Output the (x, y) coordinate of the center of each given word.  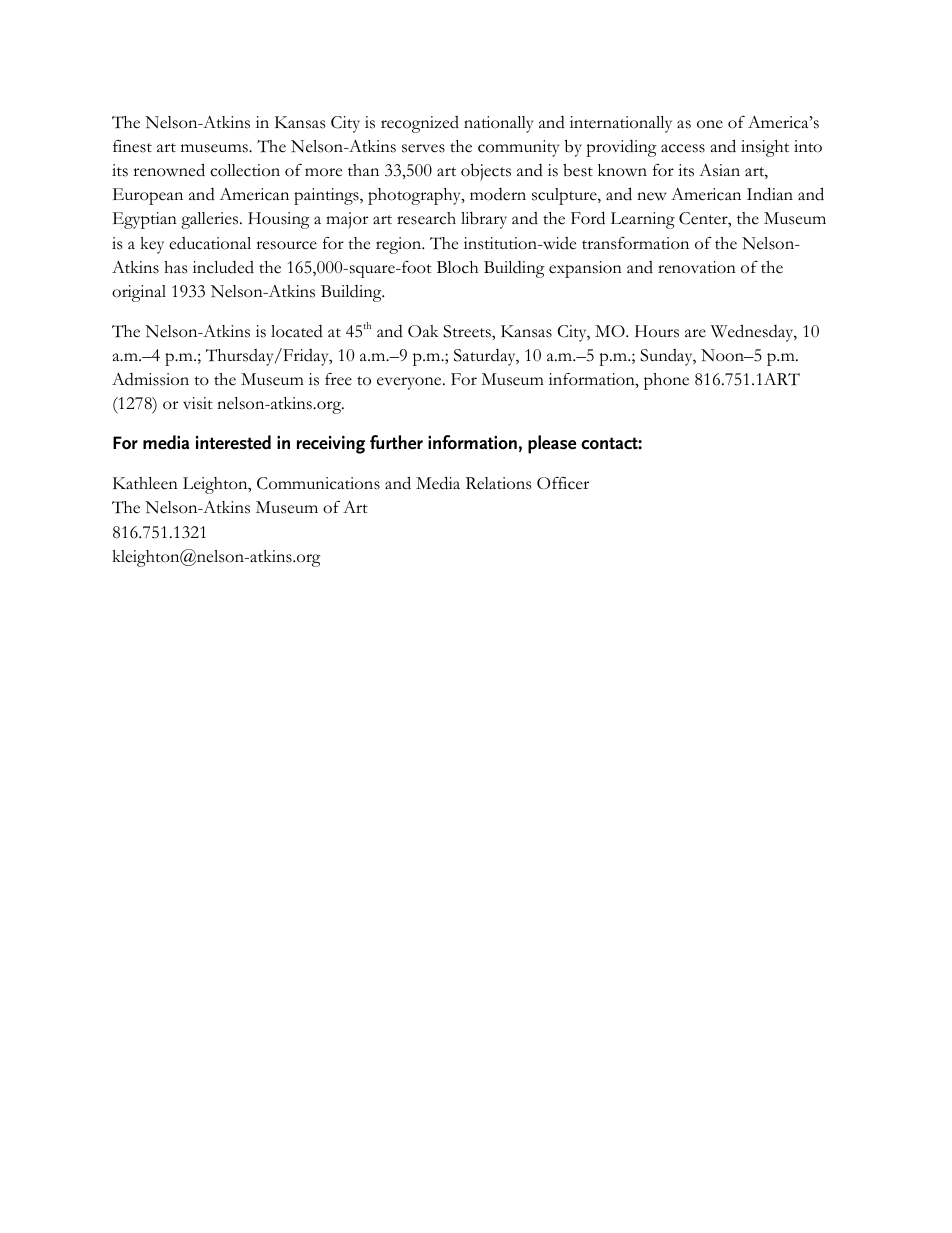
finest (132, 146)
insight (765, 148)
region (400, 245)
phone (666, 381)
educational (210, 243)
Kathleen (145, 483)
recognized (420, 124)
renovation (697, 267)
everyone (410, 383)
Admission (150, 379)
